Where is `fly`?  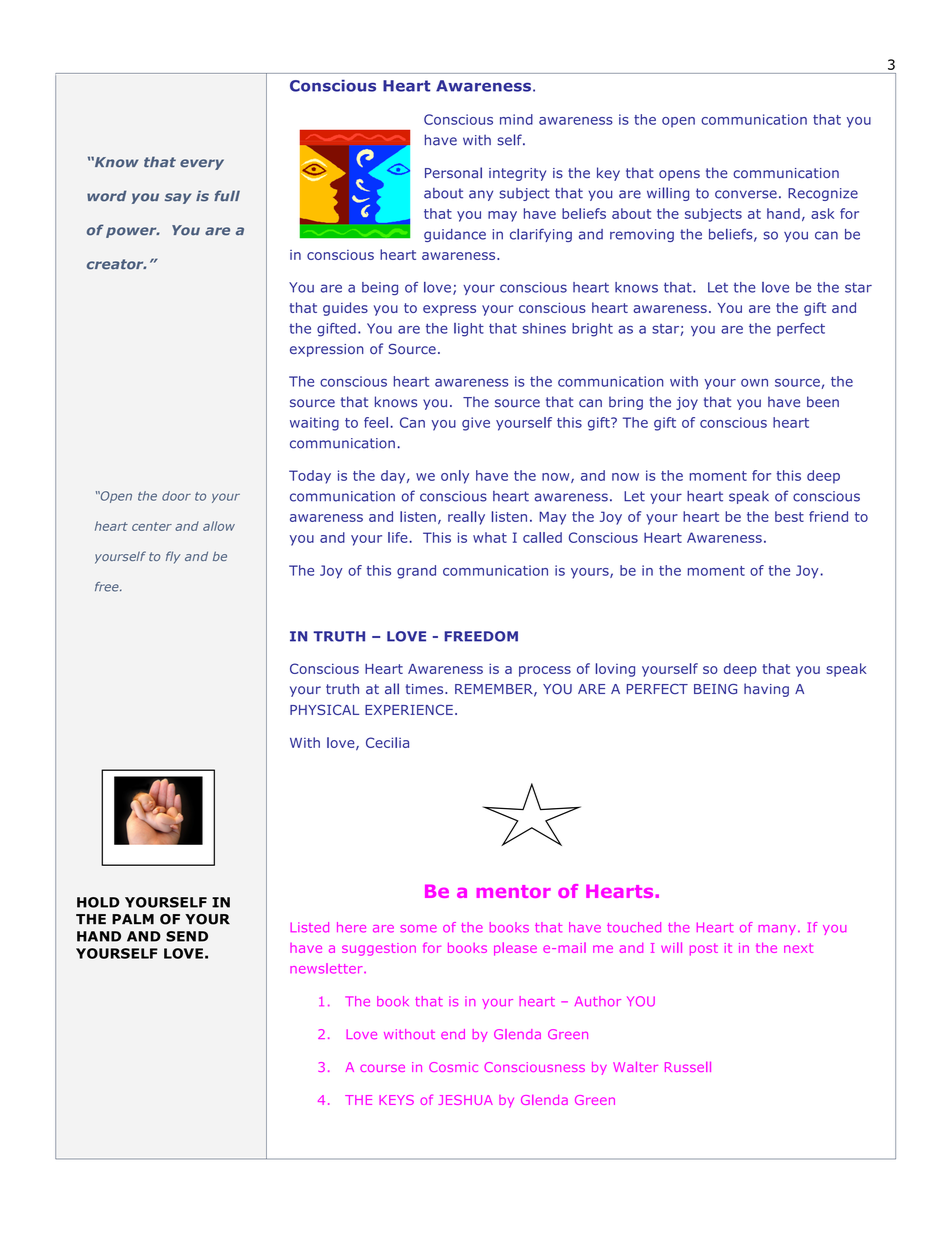 fly is located at coordinates (173, 557).
